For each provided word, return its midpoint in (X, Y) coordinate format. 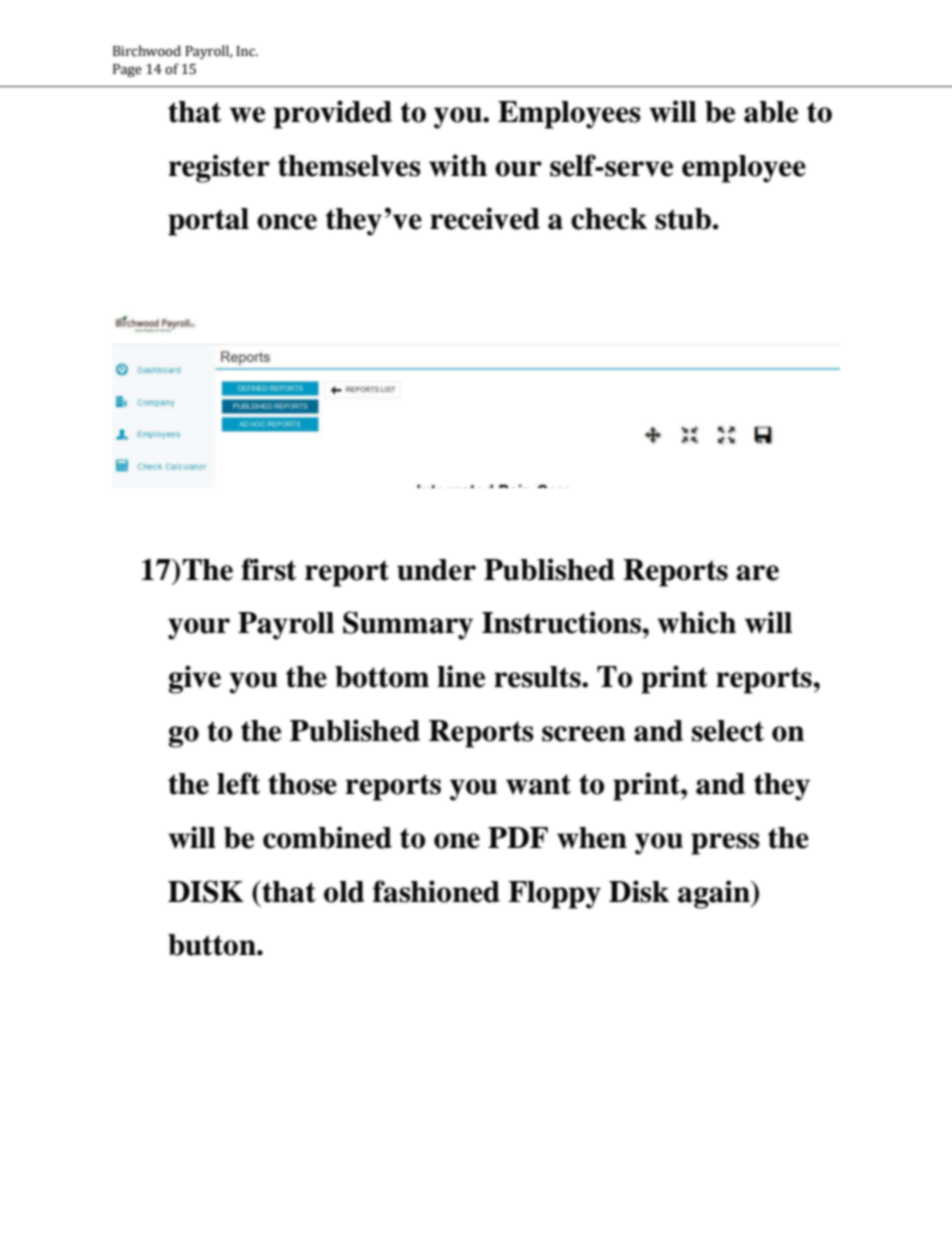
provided (333, 114)
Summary (408, 625)
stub (683, 219)
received (485, 218)
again (715, 894)
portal (208, 222)
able (771, 112)
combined (327, 837)
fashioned (436, 891)
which (696, 622)
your (199, 629)
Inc (246, 51)
